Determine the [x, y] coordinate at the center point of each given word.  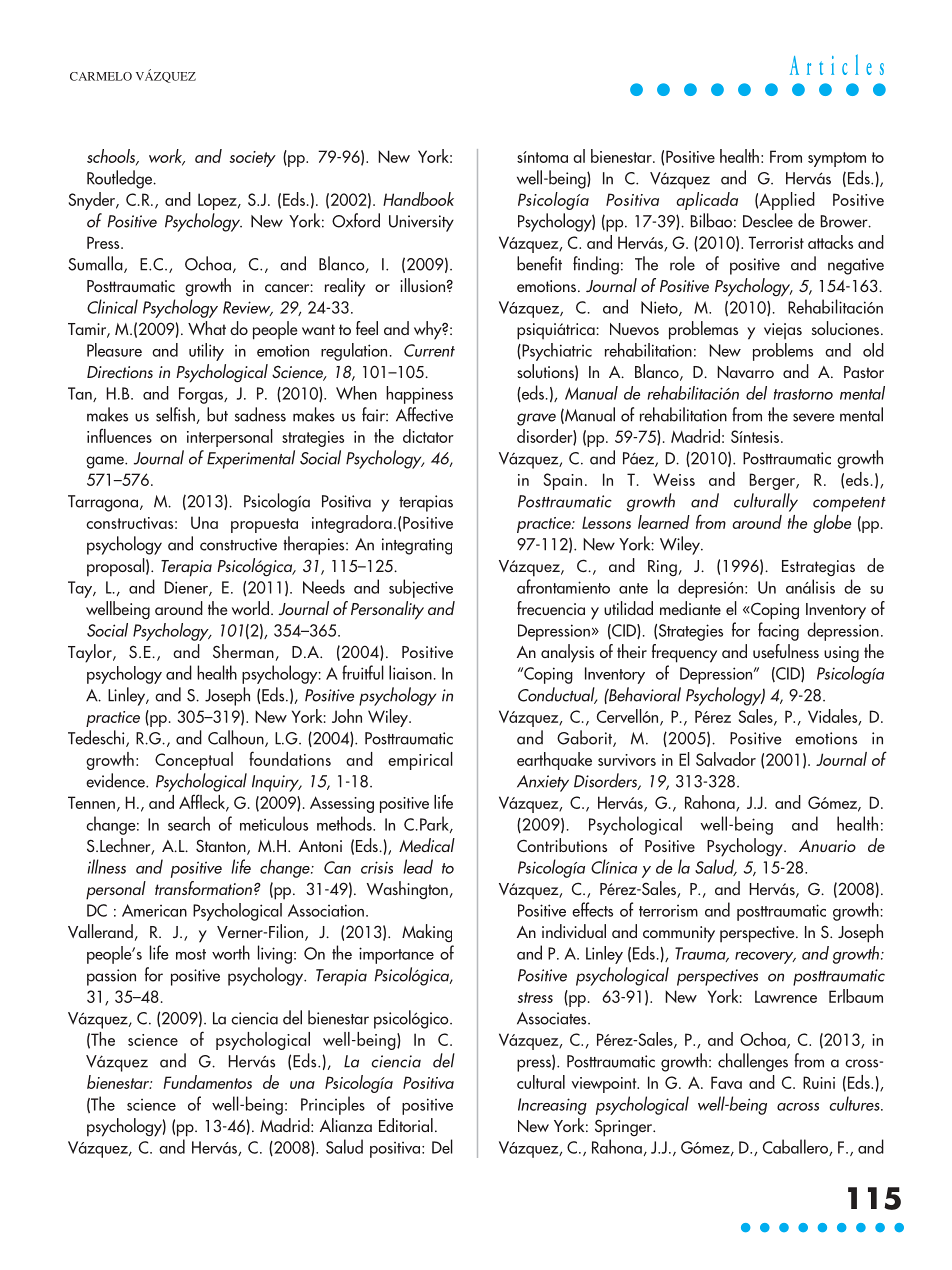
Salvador [726, 759]
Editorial [406, 1125]
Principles [333, 1105]
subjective [421, 588]
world [250, 608]
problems [783, 352]
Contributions [562, 845]
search [189, 823]
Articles [837, 64]
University [421, 223]
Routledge [121, 179]
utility [206, 352]
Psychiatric [556, 352]
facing [778, 631]
